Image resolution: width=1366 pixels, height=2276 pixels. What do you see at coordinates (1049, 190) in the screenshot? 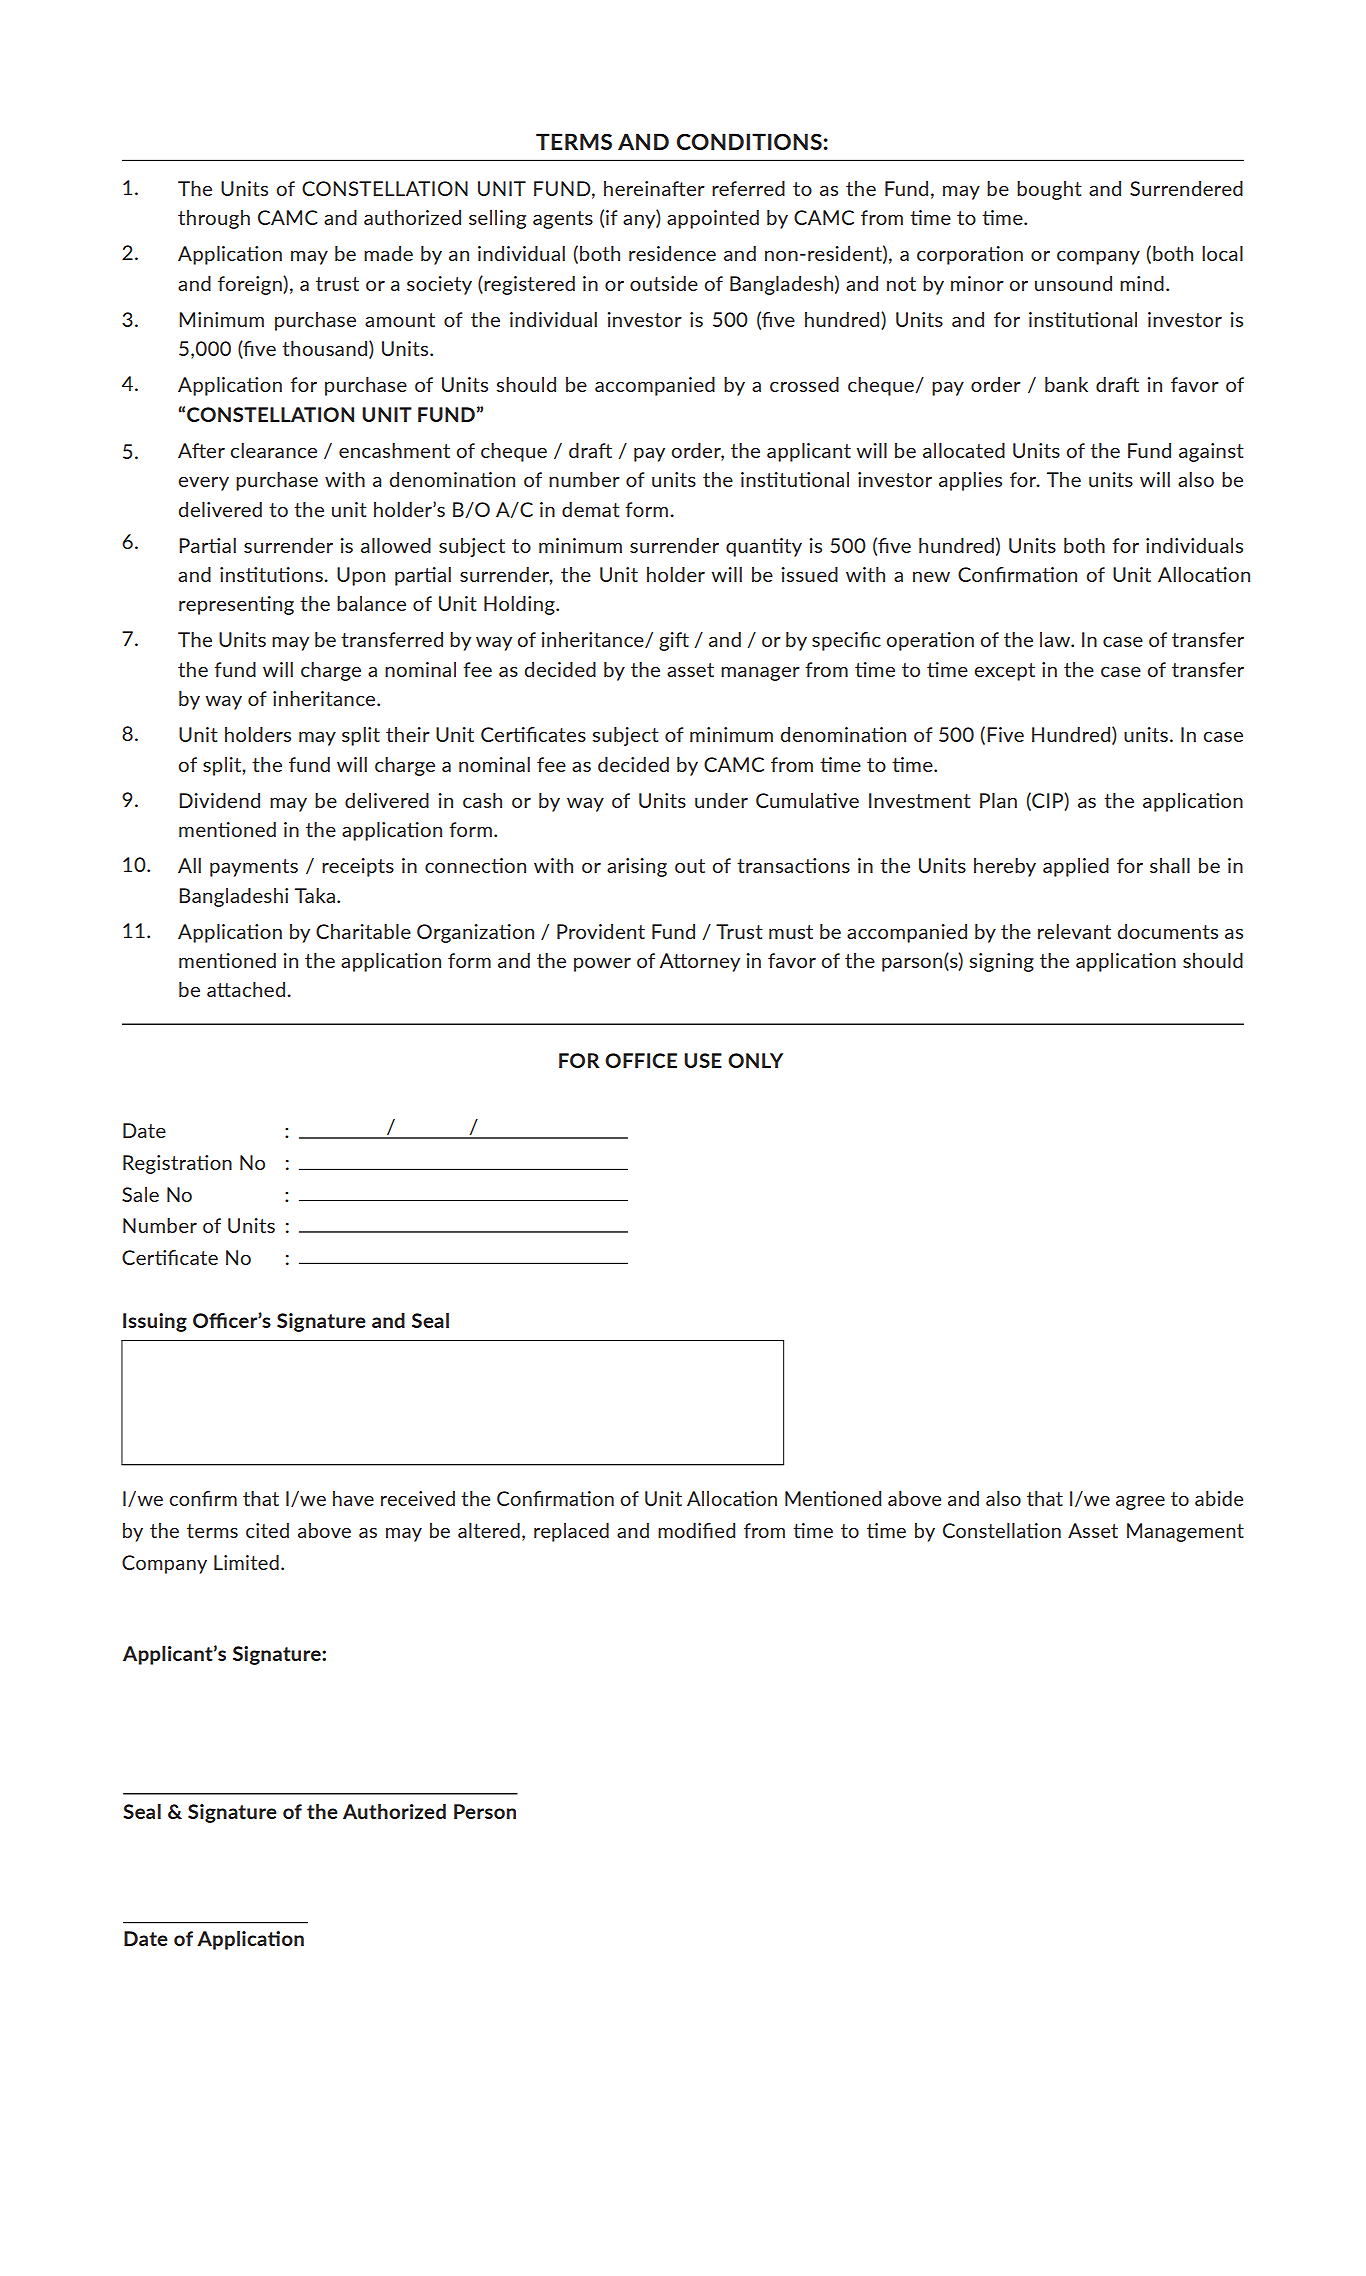
I see `bought` at bounding box center [1049, 190].
